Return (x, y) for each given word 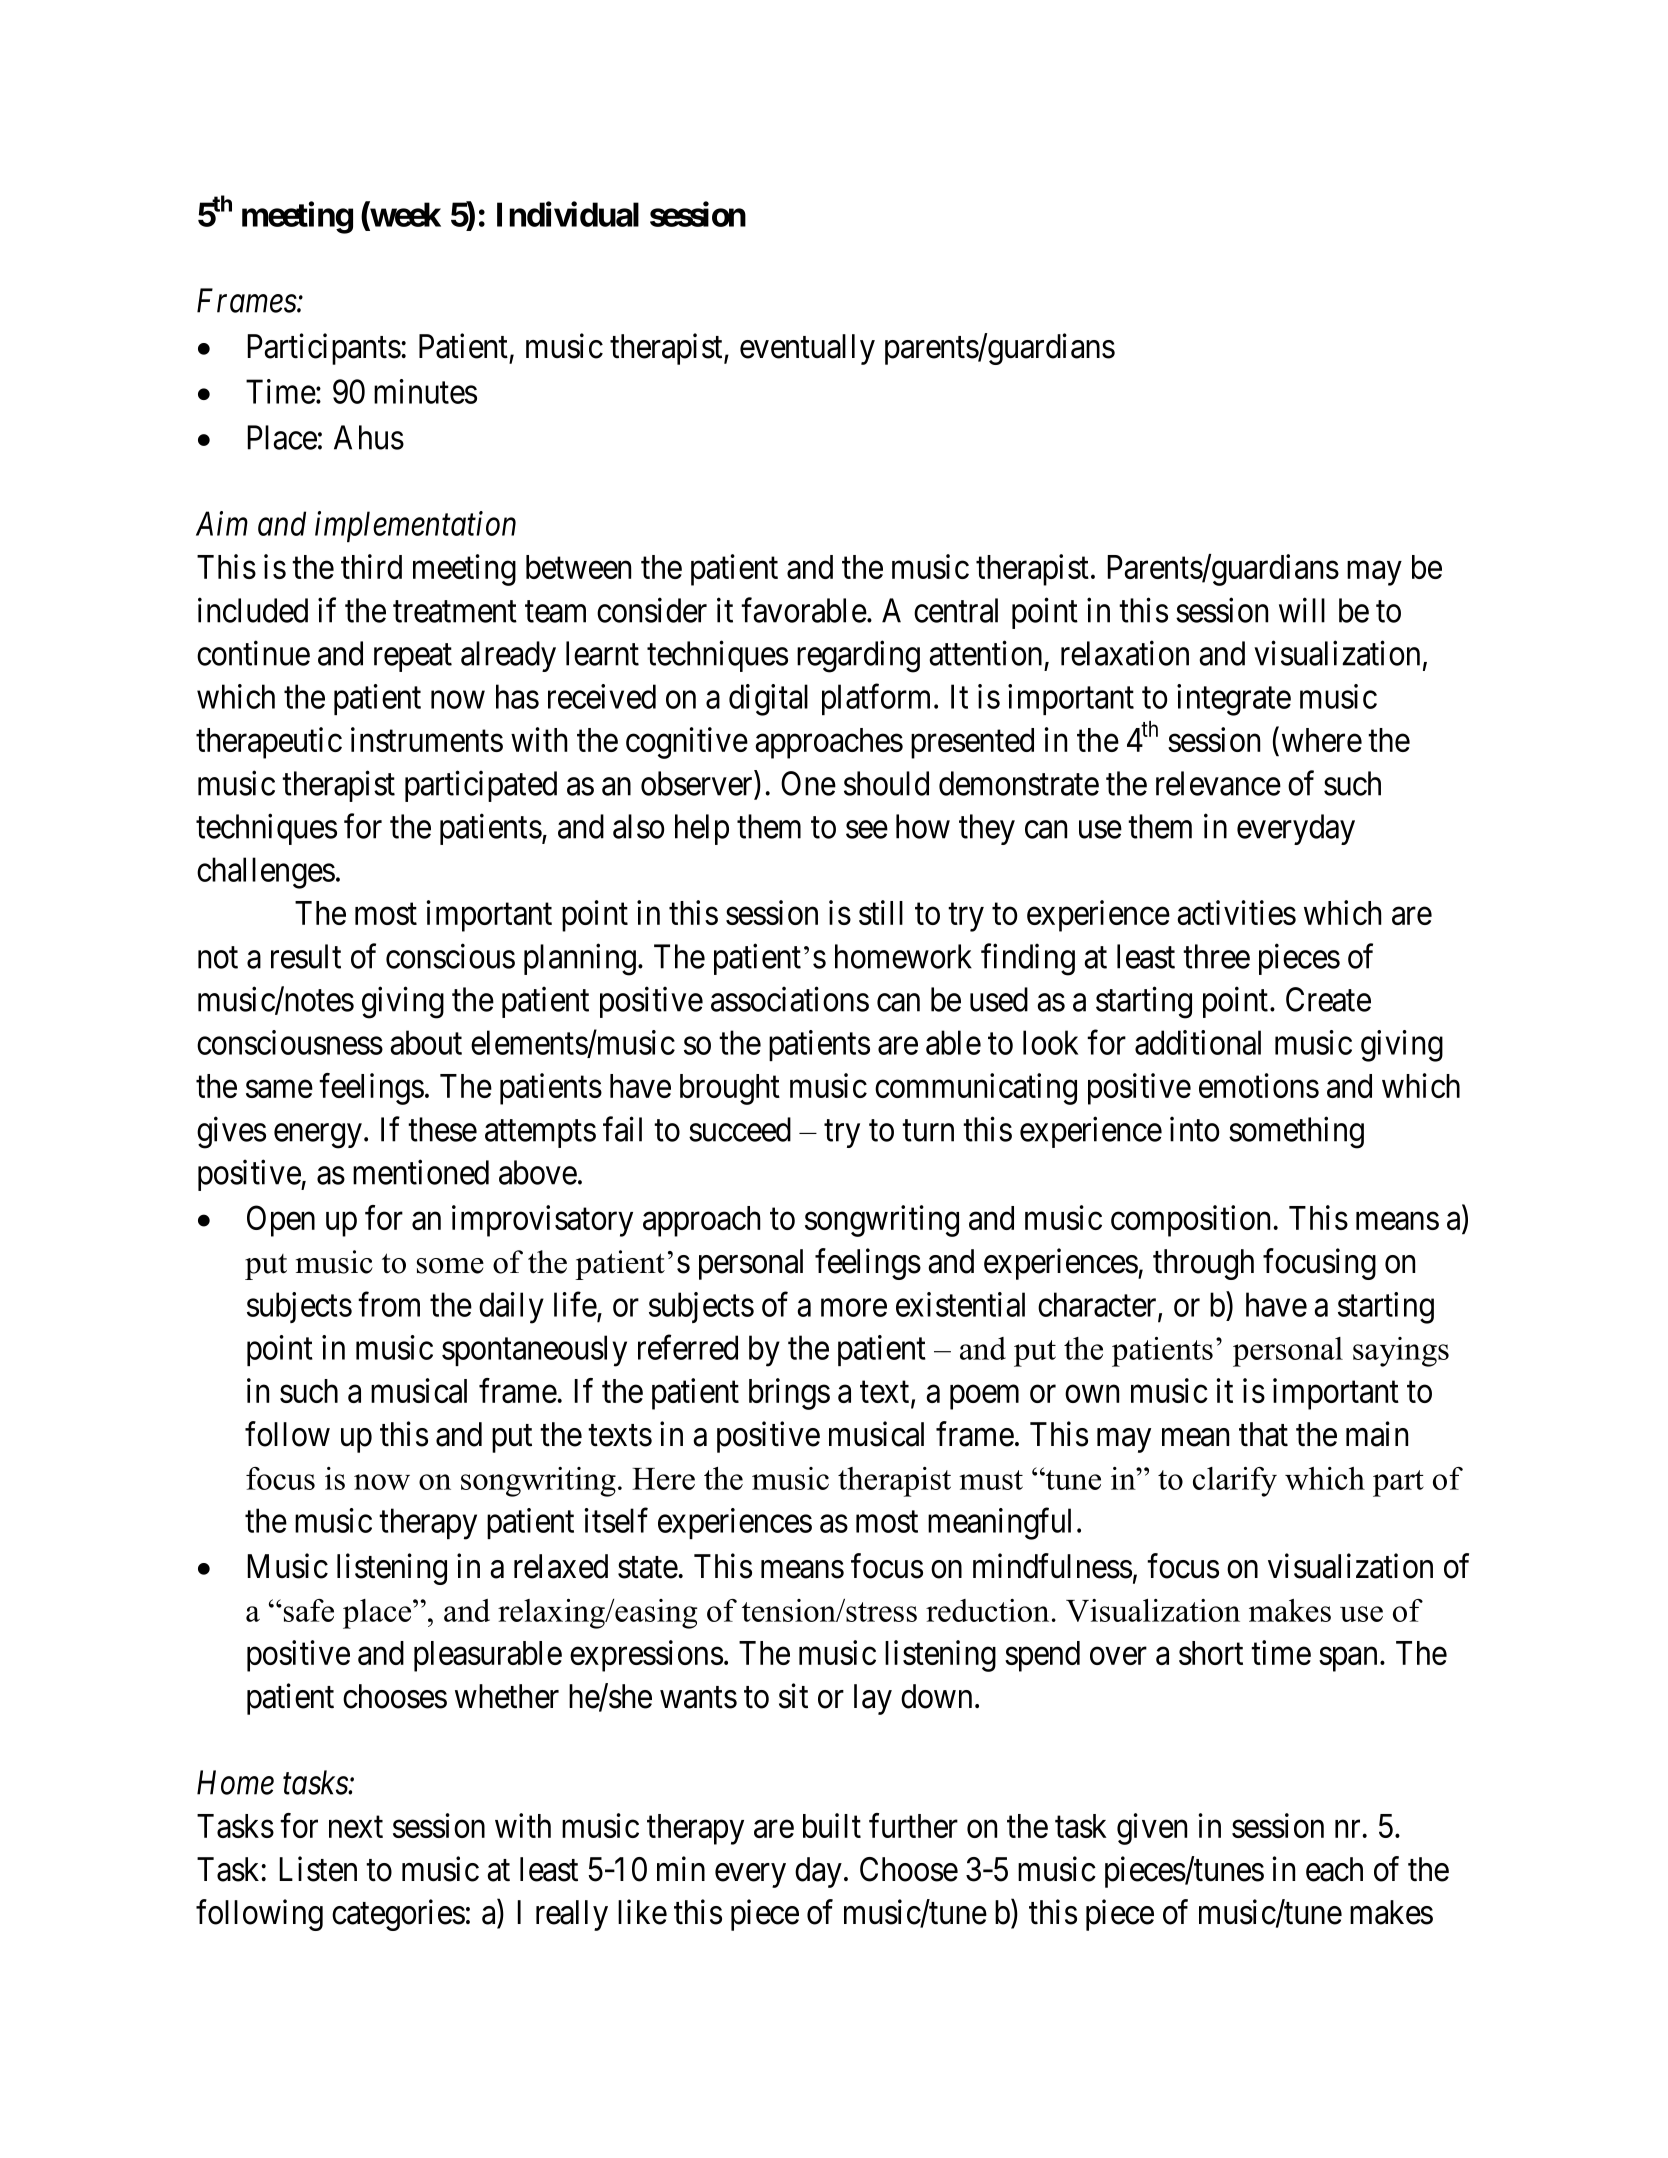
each (1334, 1869)
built (832, 1825)
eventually (807, 349)
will (1302, 610)
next (356, 1827)
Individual (568, 214)
